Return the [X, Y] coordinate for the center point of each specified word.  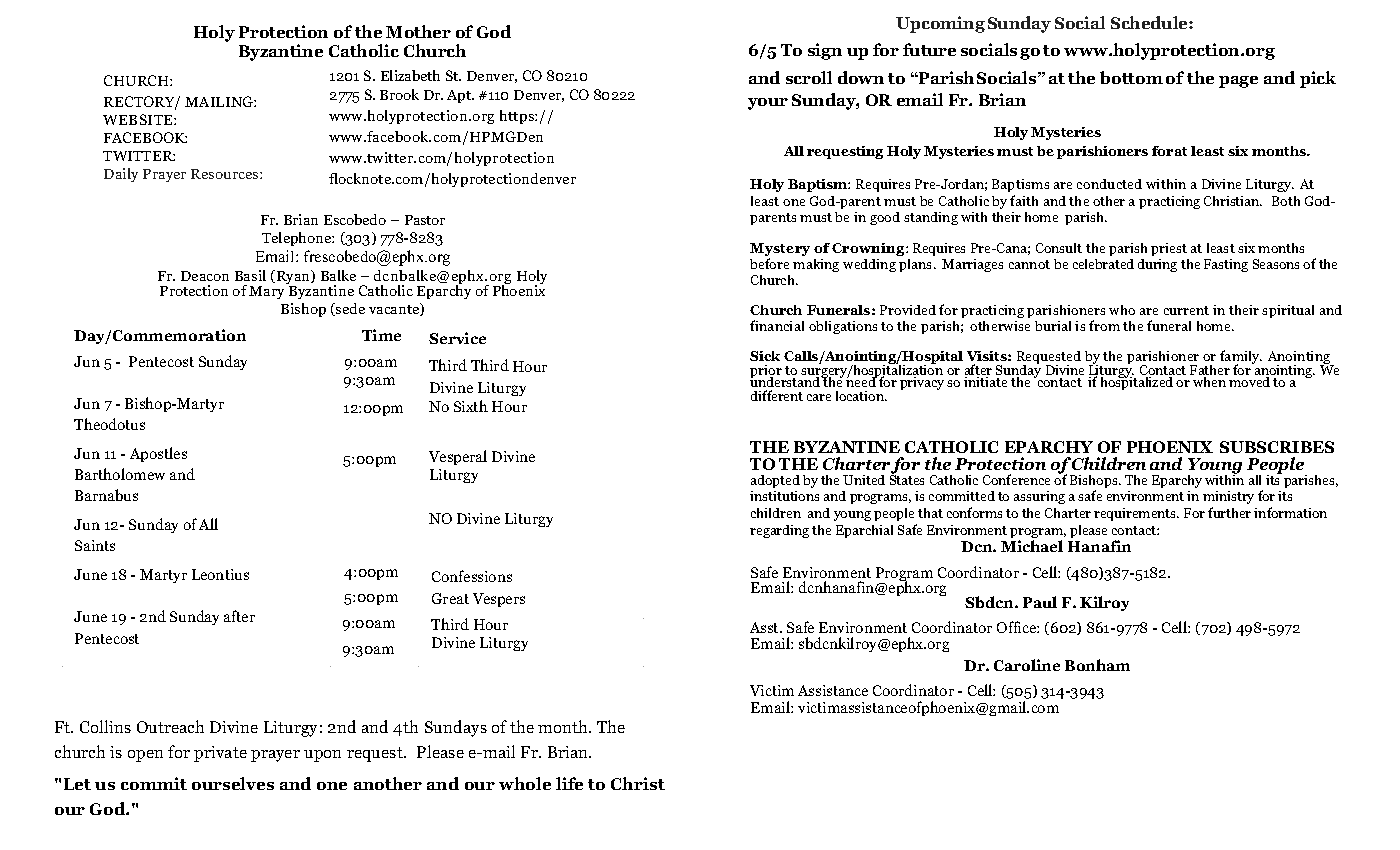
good [885, 218]
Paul [1040, 602]
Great [450, 598]
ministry [1228, 497]
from [1104, 325]
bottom [1131, 77]
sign [825, 51]
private [220, 754]
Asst [766, 627]
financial [777, 325]
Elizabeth [410, 75]
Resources [226, 174]
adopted [775, 481]
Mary [266, 292]
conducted [1109, 184]
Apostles [158, 454]
